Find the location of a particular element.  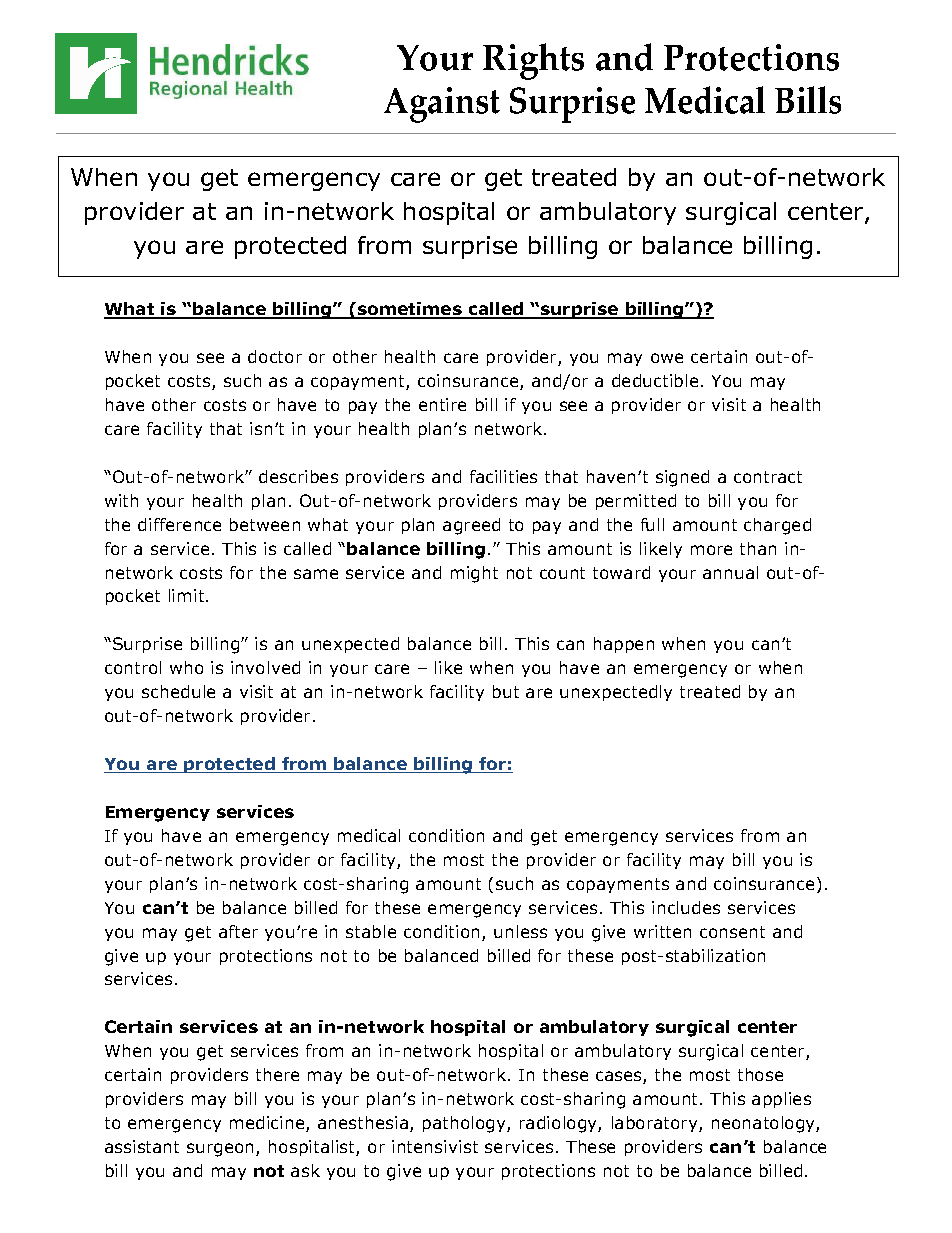

surgeon is located at coordinates (222, 1150).
